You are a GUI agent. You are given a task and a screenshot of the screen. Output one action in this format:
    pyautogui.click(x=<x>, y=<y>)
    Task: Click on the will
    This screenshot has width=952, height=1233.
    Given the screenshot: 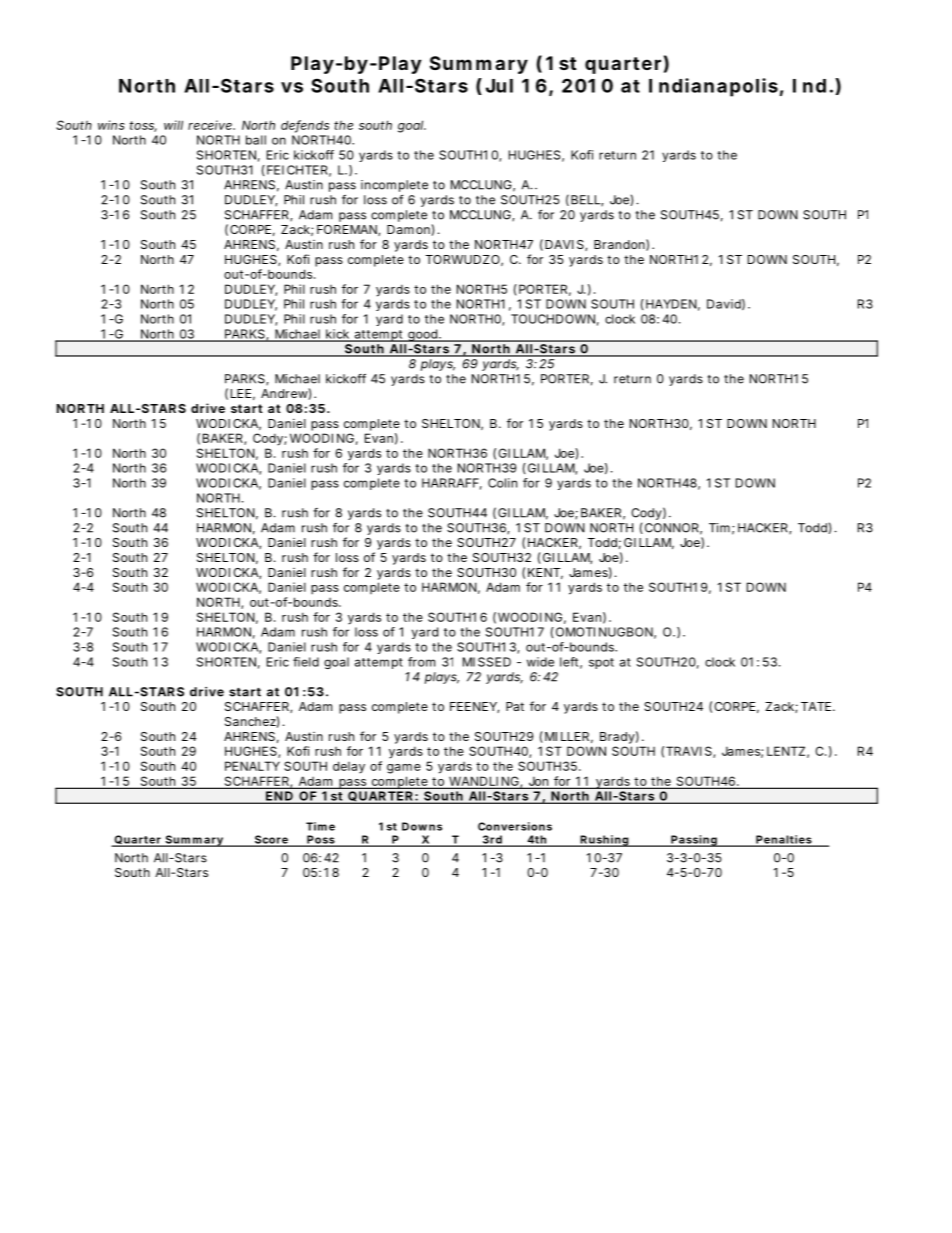 What is the action you would take?
    pyautogui.click(x=173, y=125)
